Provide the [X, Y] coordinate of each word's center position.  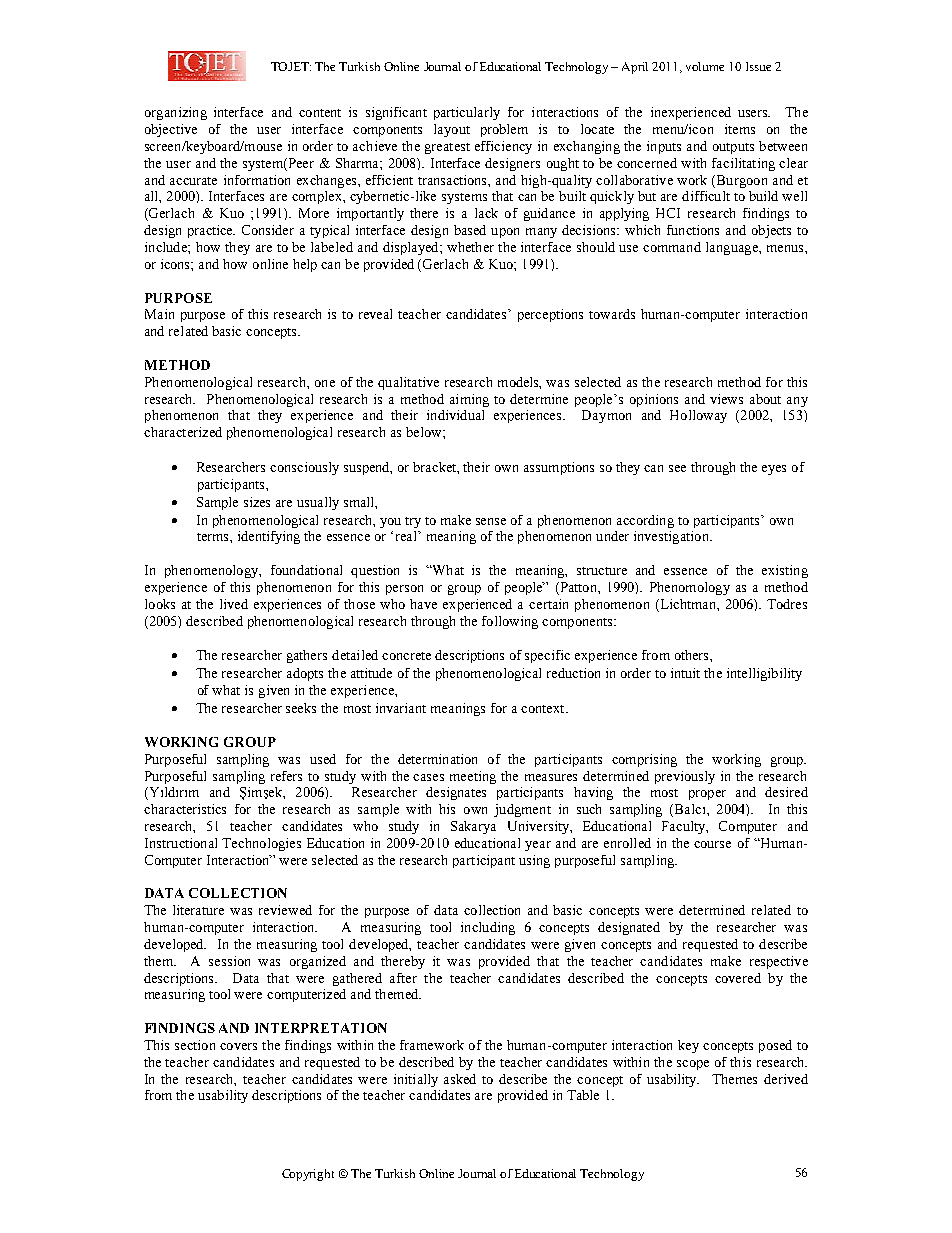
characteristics [185, 809]
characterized [183, 432]
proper [707, 795]
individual [455, 415]
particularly [467, 113]
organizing [176, 113]
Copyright [308, 1175]
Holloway [698, 416]
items [740, 129]
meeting [473, 777]
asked [460, 1079]
